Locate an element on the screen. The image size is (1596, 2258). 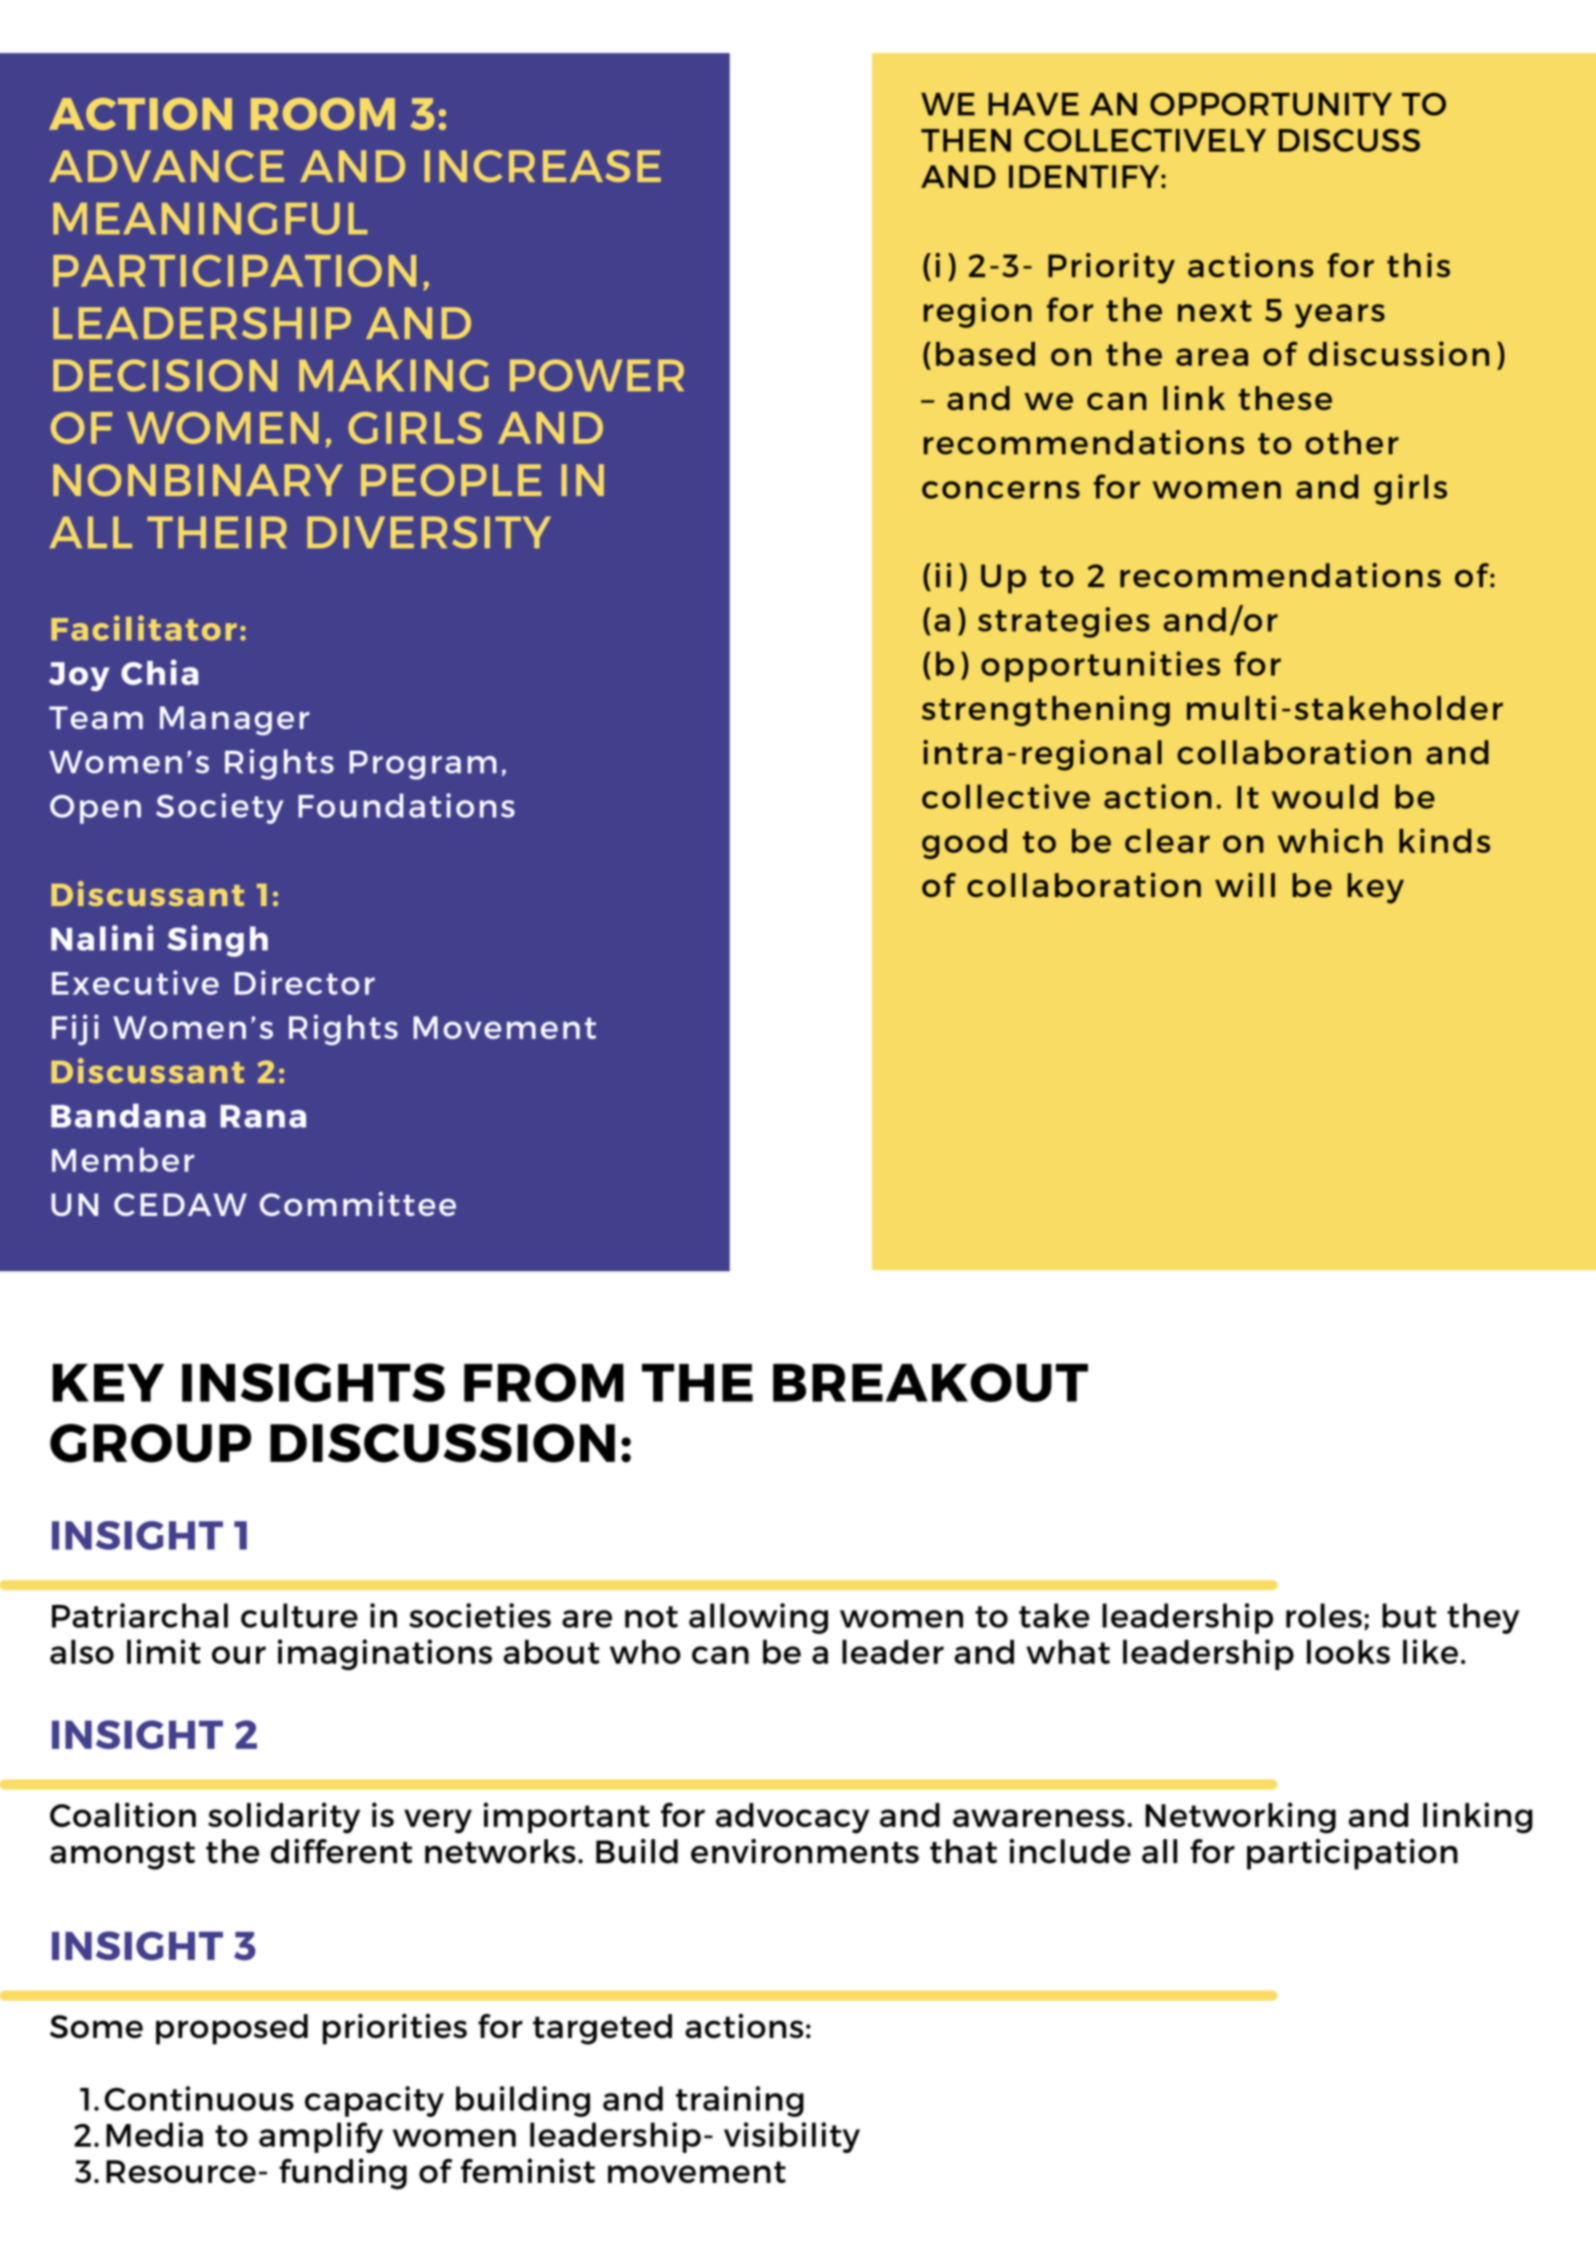
INCREASE is located at coordinates (543, 166).
